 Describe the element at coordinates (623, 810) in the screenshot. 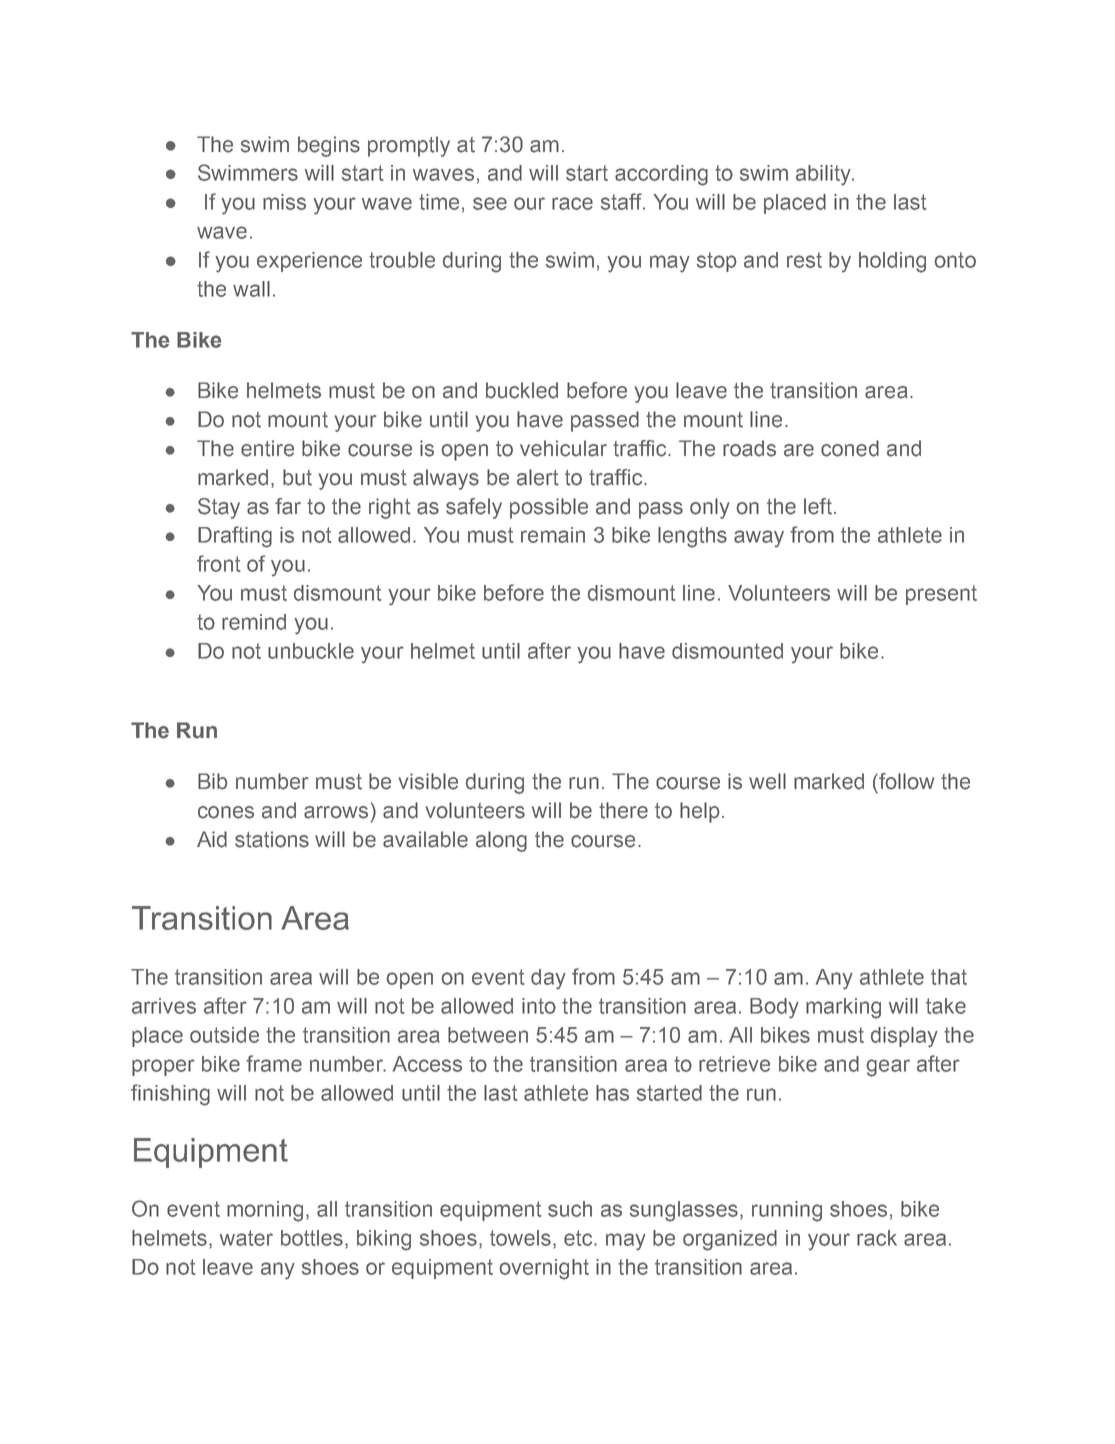

I see `there` at that location.
